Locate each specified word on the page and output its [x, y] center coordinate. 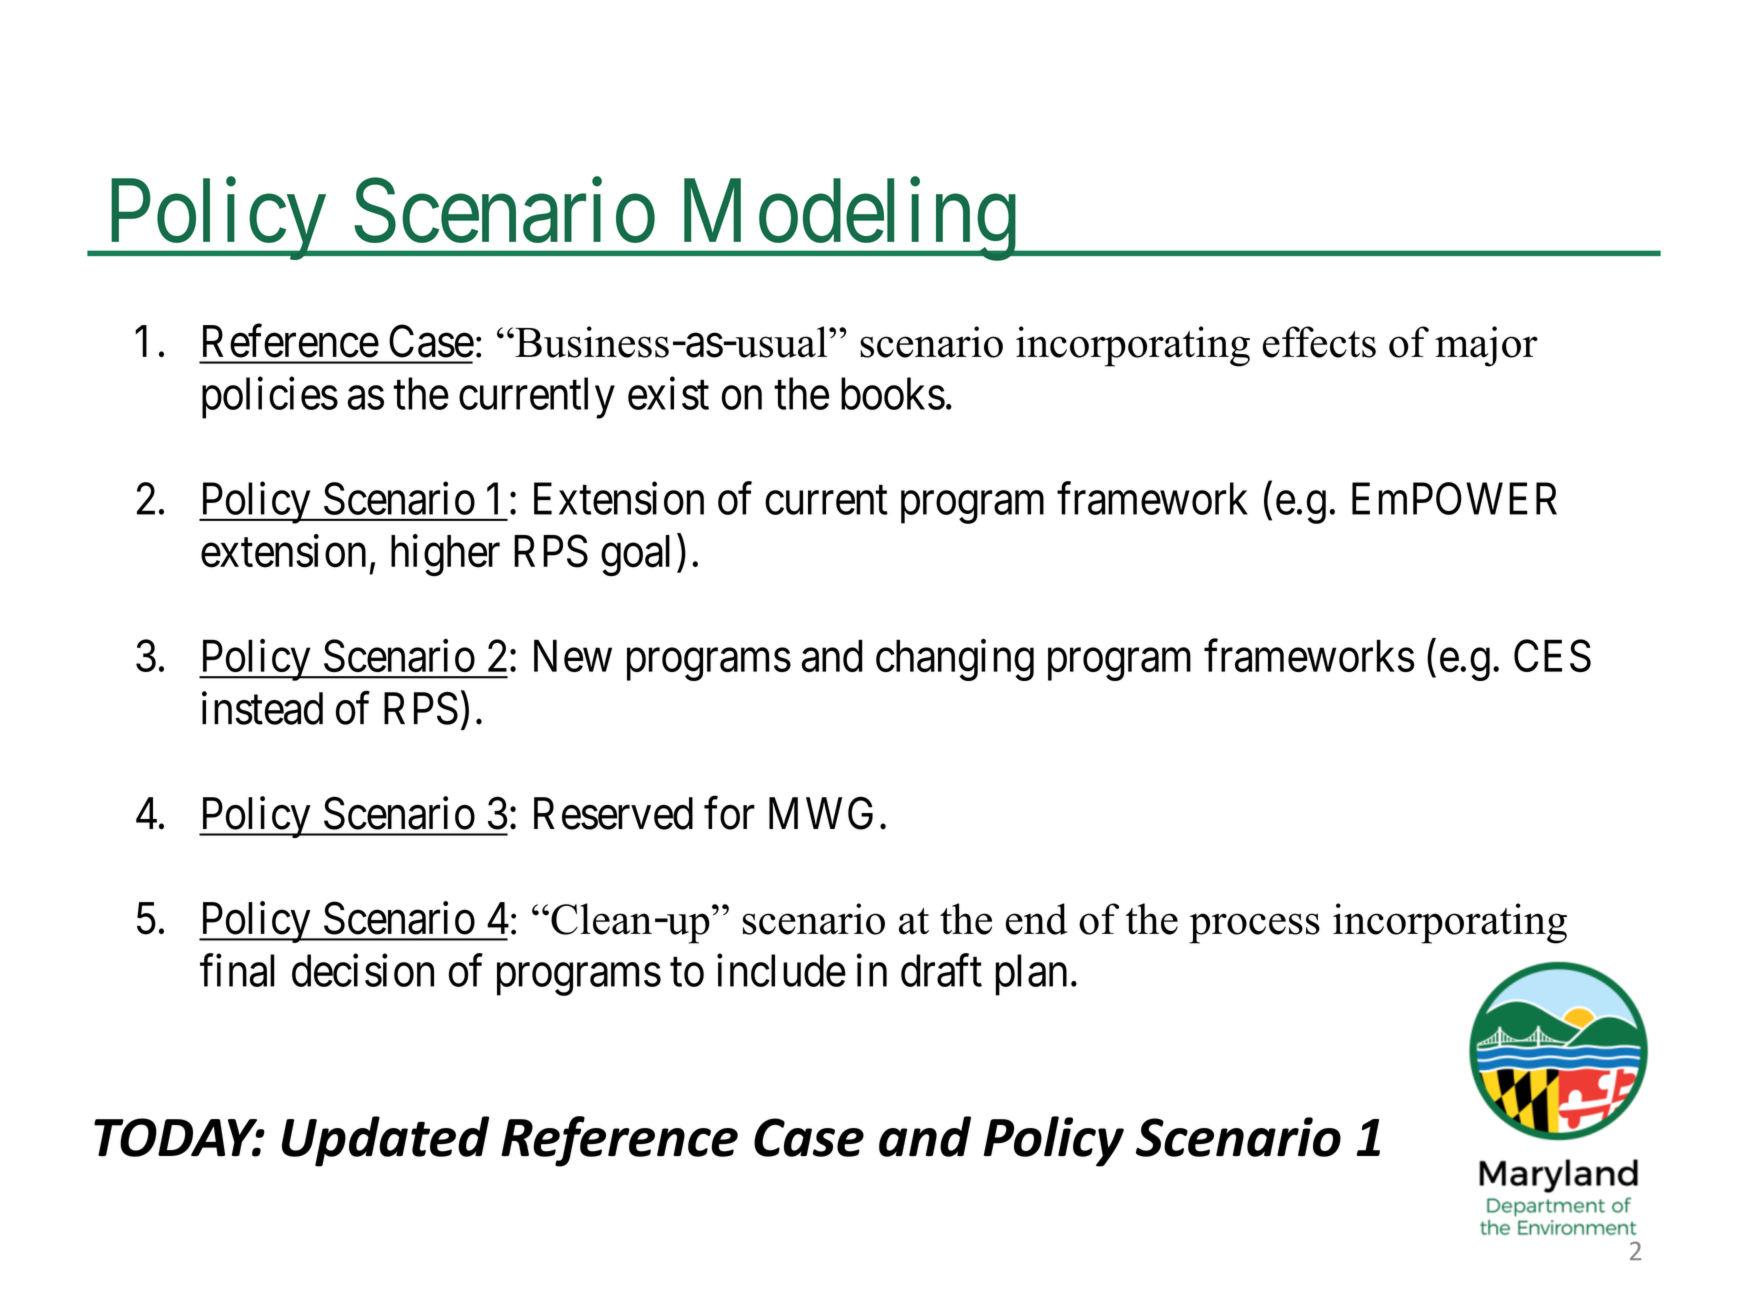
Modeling [846, 220]
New [573, 656]
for [729, 813]
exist [668, 393]
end [1037, 919]
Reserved [613, 813]
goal [635, 556]
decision [363, 970]
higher [445, 555]
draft [941, 970]
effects [1319, 342]
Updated [385, 1141]
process [1254, 928]
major [1486, 346]
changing [955, 660]
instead [262, 708]
